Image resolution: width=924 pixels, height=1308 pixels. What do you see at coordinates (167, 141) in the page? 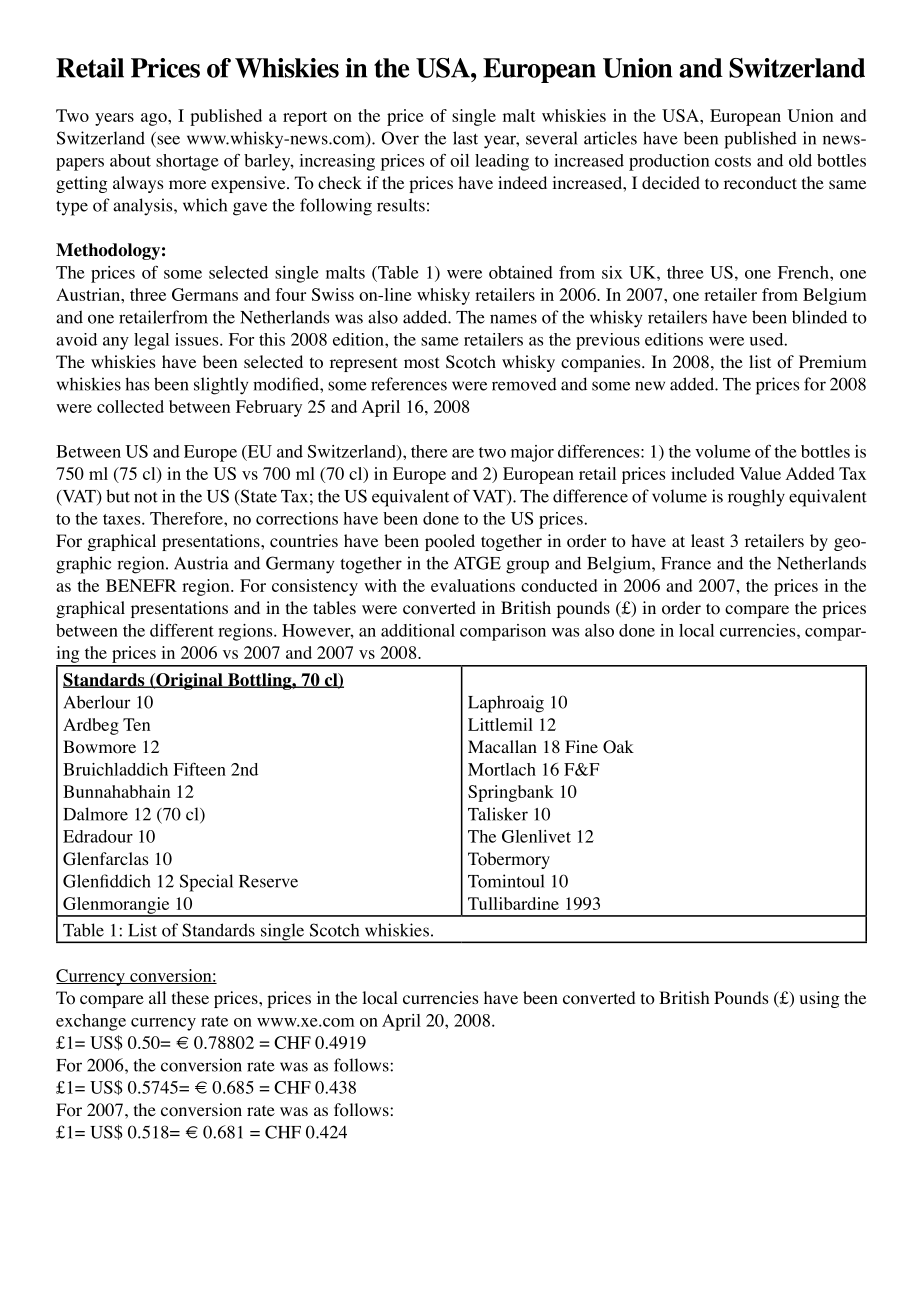
I see `see` at bounding box center [167, 141].
